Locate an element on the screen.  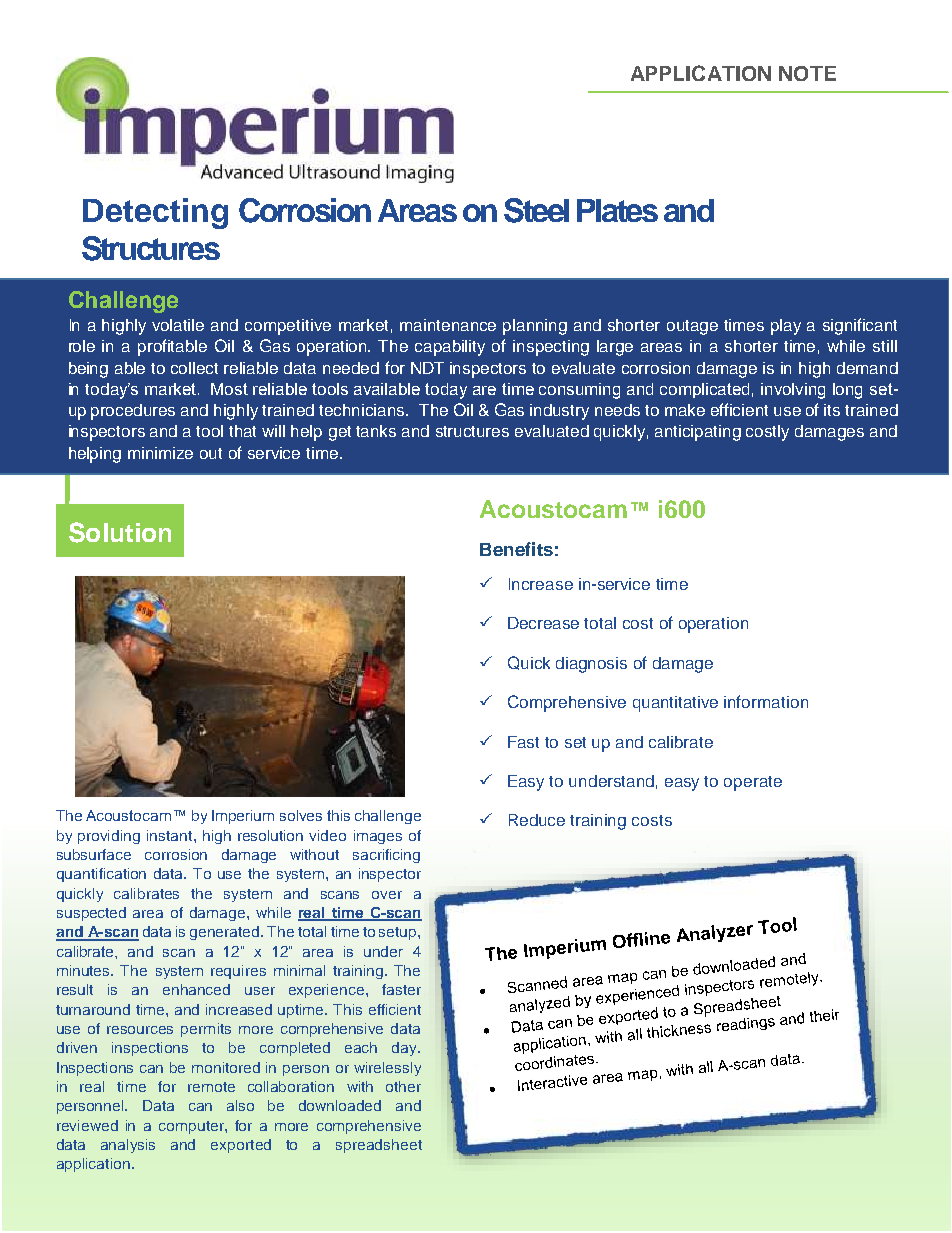
NOTE is located at coordinates (807, 73).
